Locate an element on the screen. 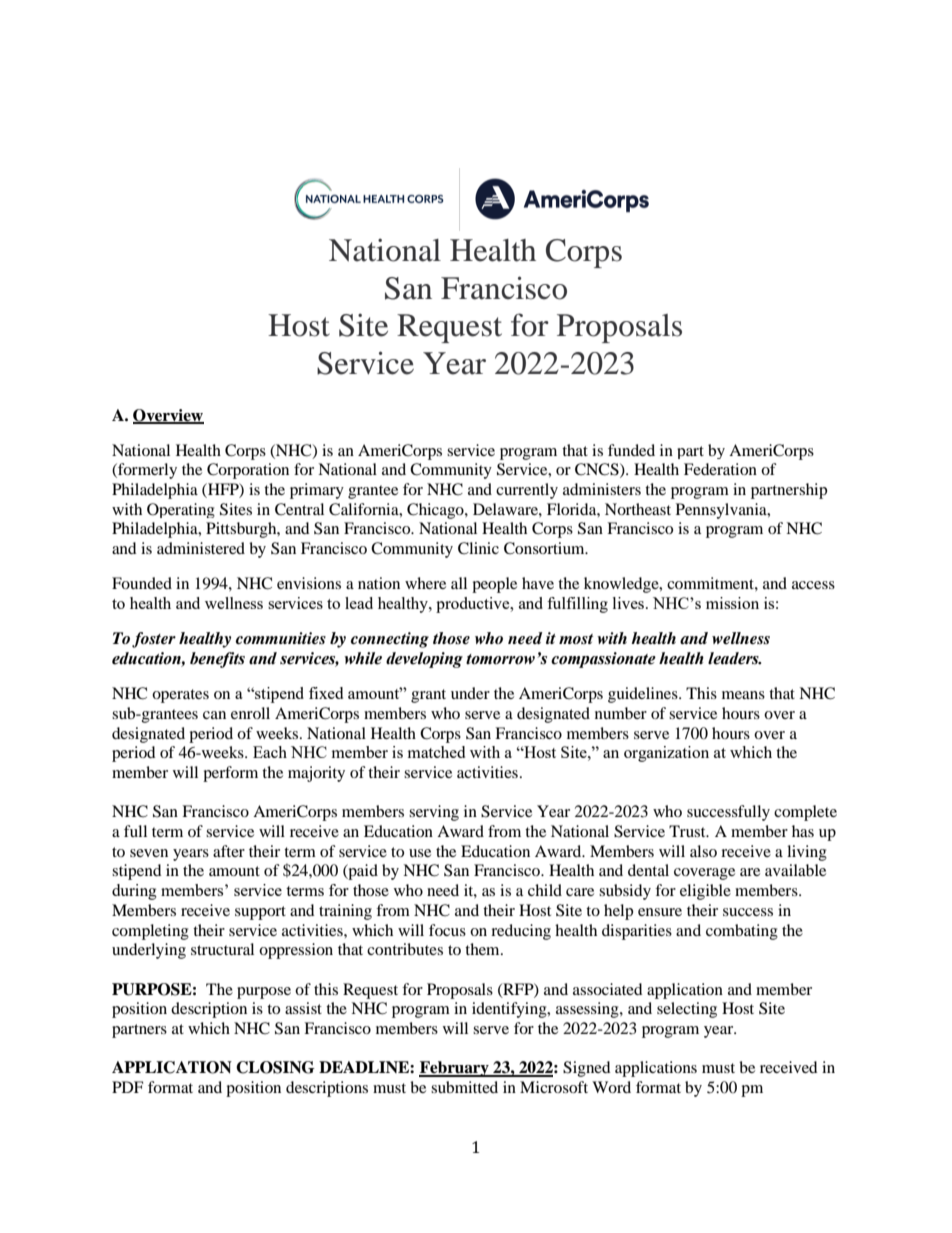 The width and height of the screenshot is (952, 1233). perform is located at coordinates (230, 774).
